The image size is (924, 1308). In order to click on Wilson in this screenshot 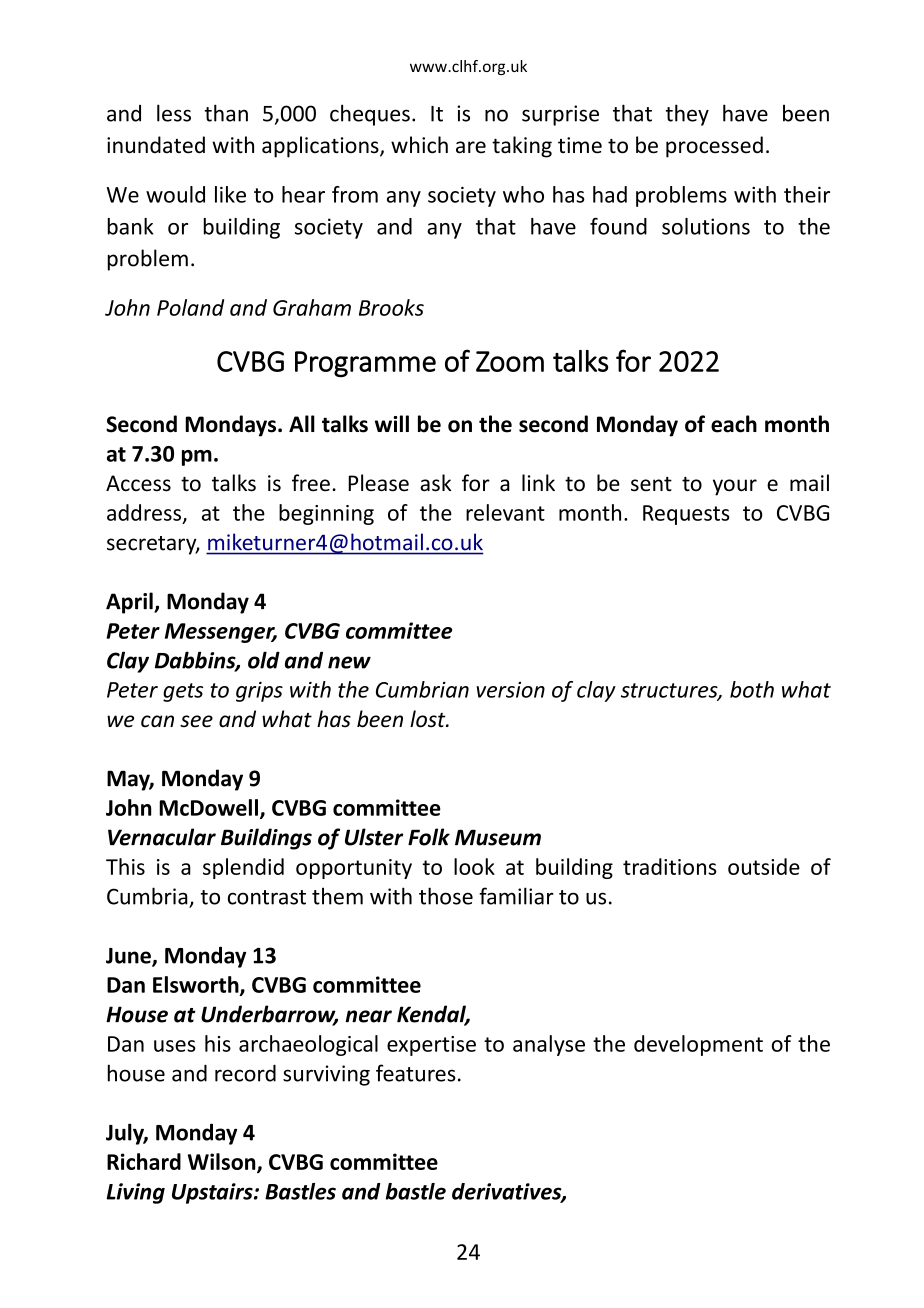, I will do `click(223, 1163)`.
